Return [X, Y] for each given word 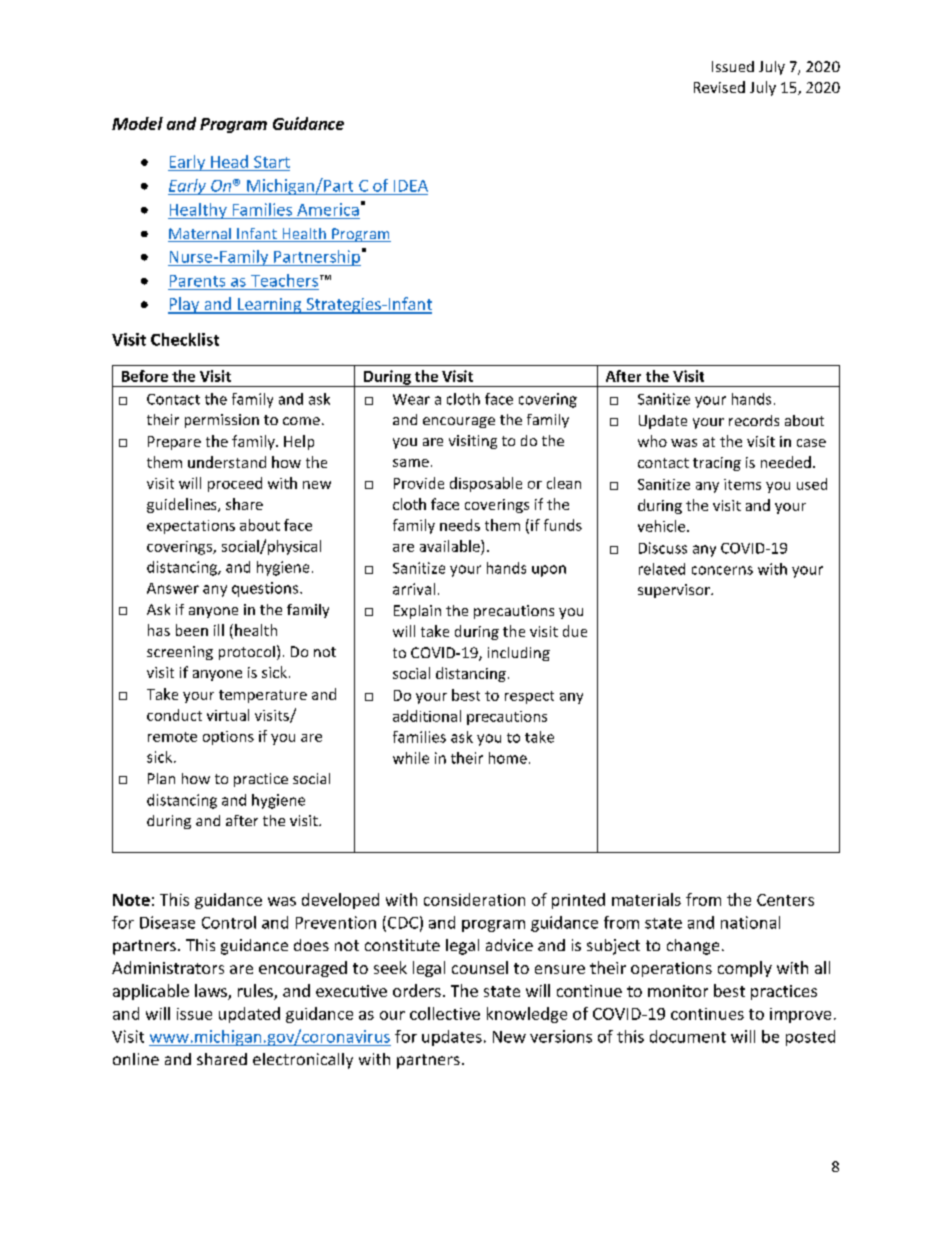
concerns [722, 570]
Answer [173, 588]
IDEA [411, 186]
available [451, 546]
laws [212, 992]
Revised [719, 87]
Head [229, 161]
